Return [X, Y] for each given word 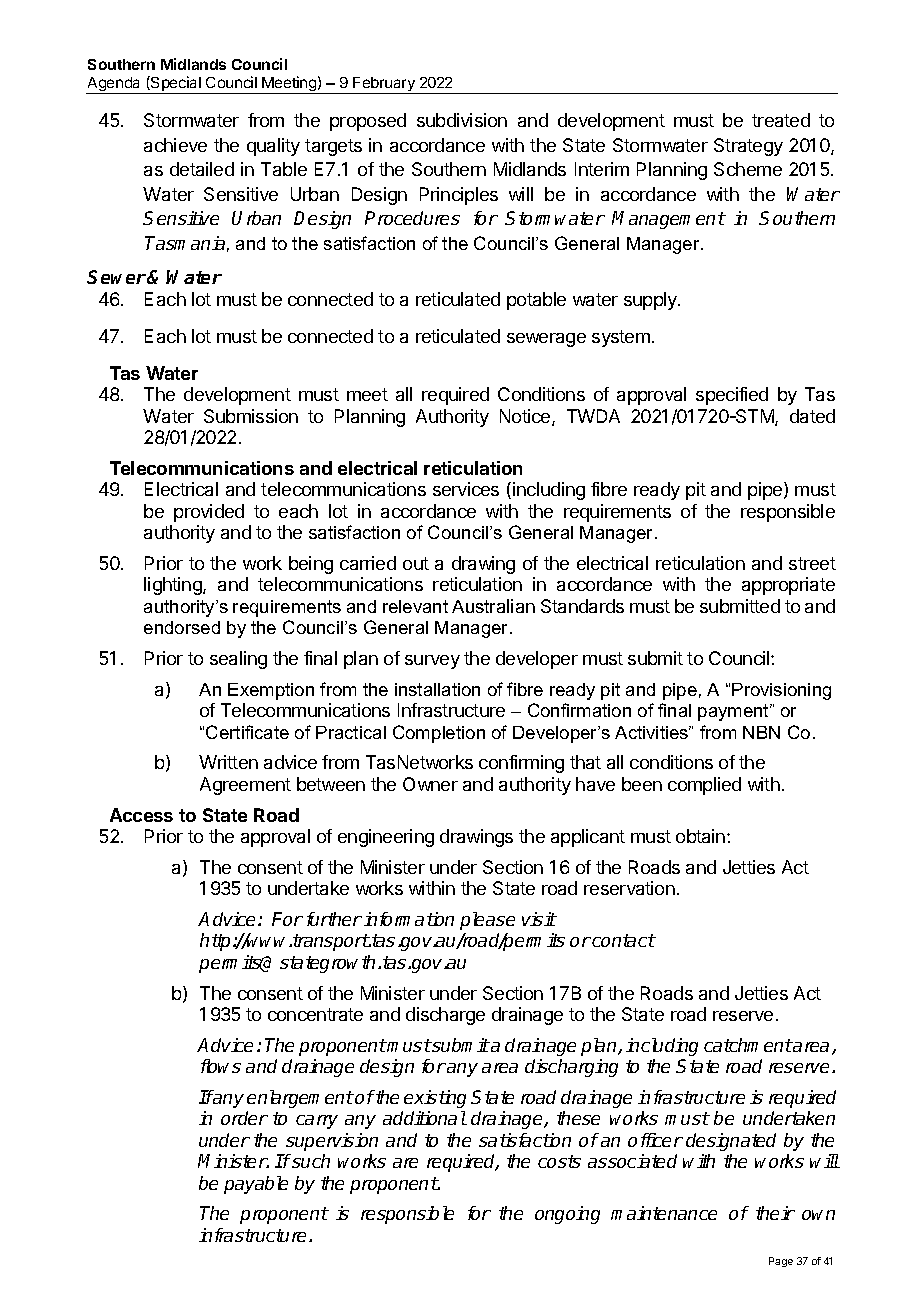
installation [437, 689]
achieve [175, 145]
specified [732, 396]
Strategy [748, 147]
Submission [251, 416]
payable [256, 1185]
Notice [526, 417]
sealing [238, 660]
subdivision [462, 120]
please [487, 921]
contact [624, 940]
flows [221, 1066]
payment [734, 712]
